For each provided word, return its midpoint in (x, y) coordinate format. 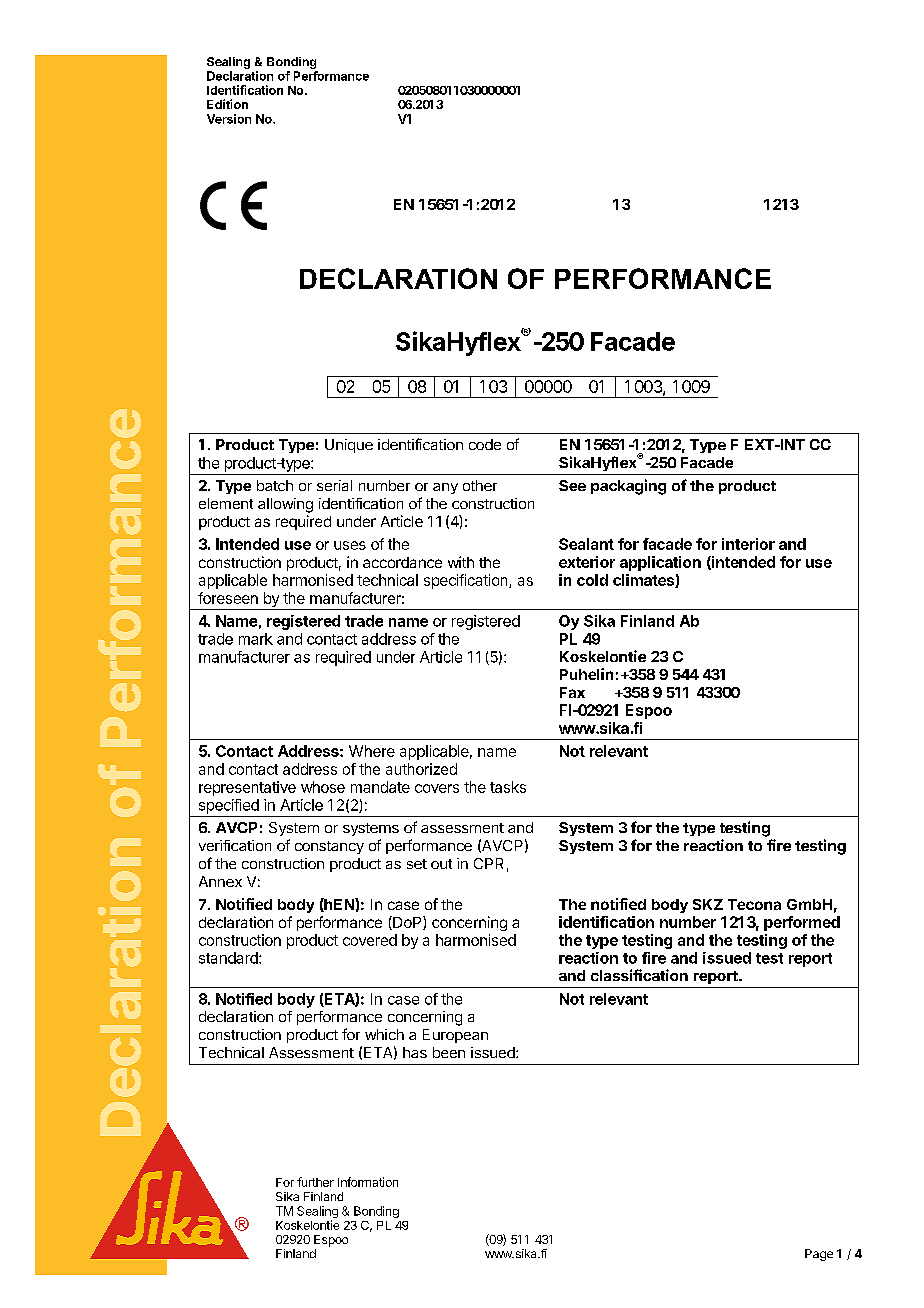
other (480, 485)
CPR (488, 863)
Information (368, 1182)
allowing (285, 505)
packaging (628, 487)
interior (748, 544)
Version (229, 119)
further (315, 1182)
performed (802, 923)
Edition (227, 104)
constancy (329, 847)
